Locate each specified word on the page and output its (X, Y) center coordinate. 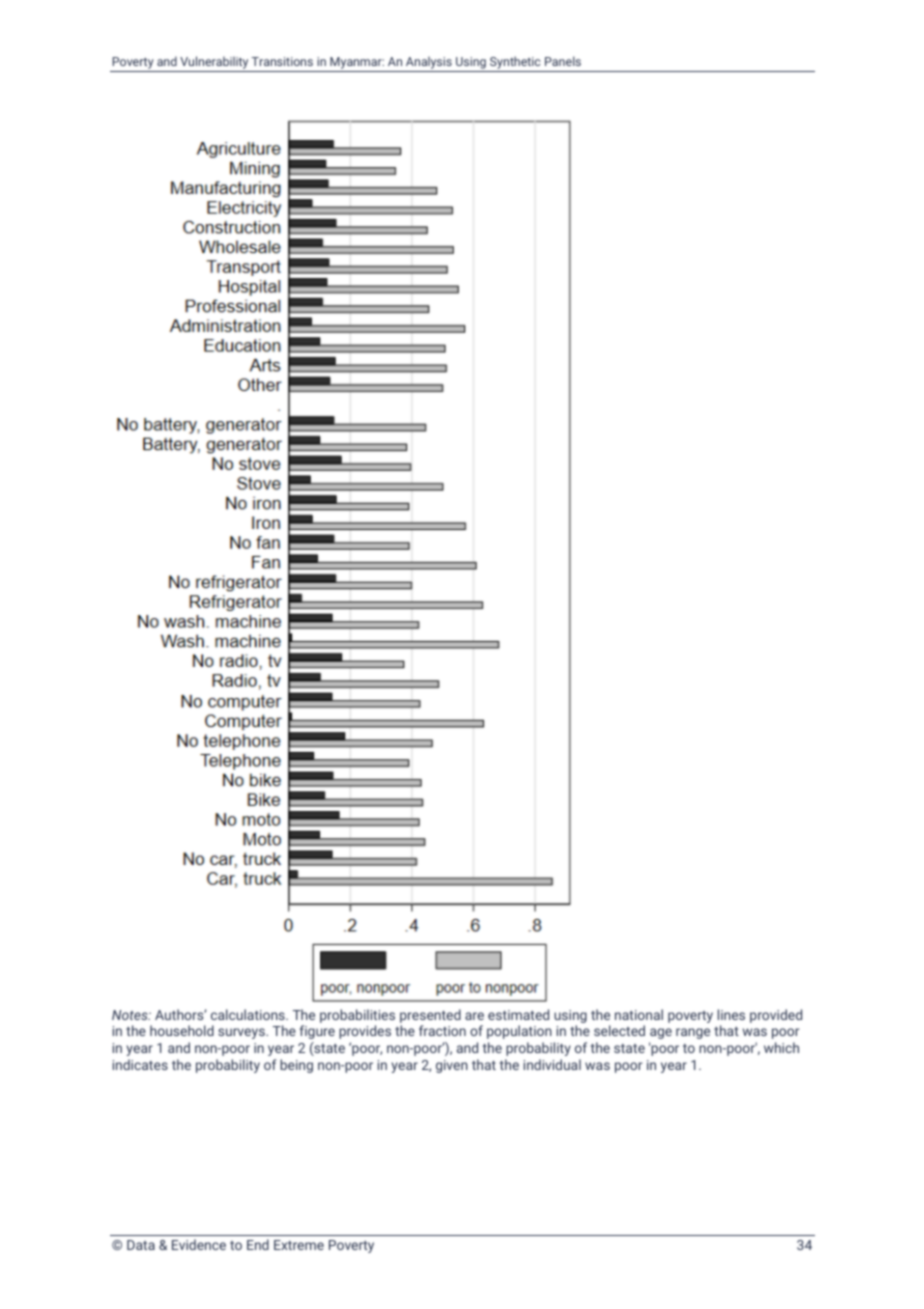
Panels (563, 61)
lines (731, 1014)
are (474, 1016)
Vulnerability (214, 64)
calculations (249, 1014)
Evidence (199, 1244)
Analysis (429, 64)
